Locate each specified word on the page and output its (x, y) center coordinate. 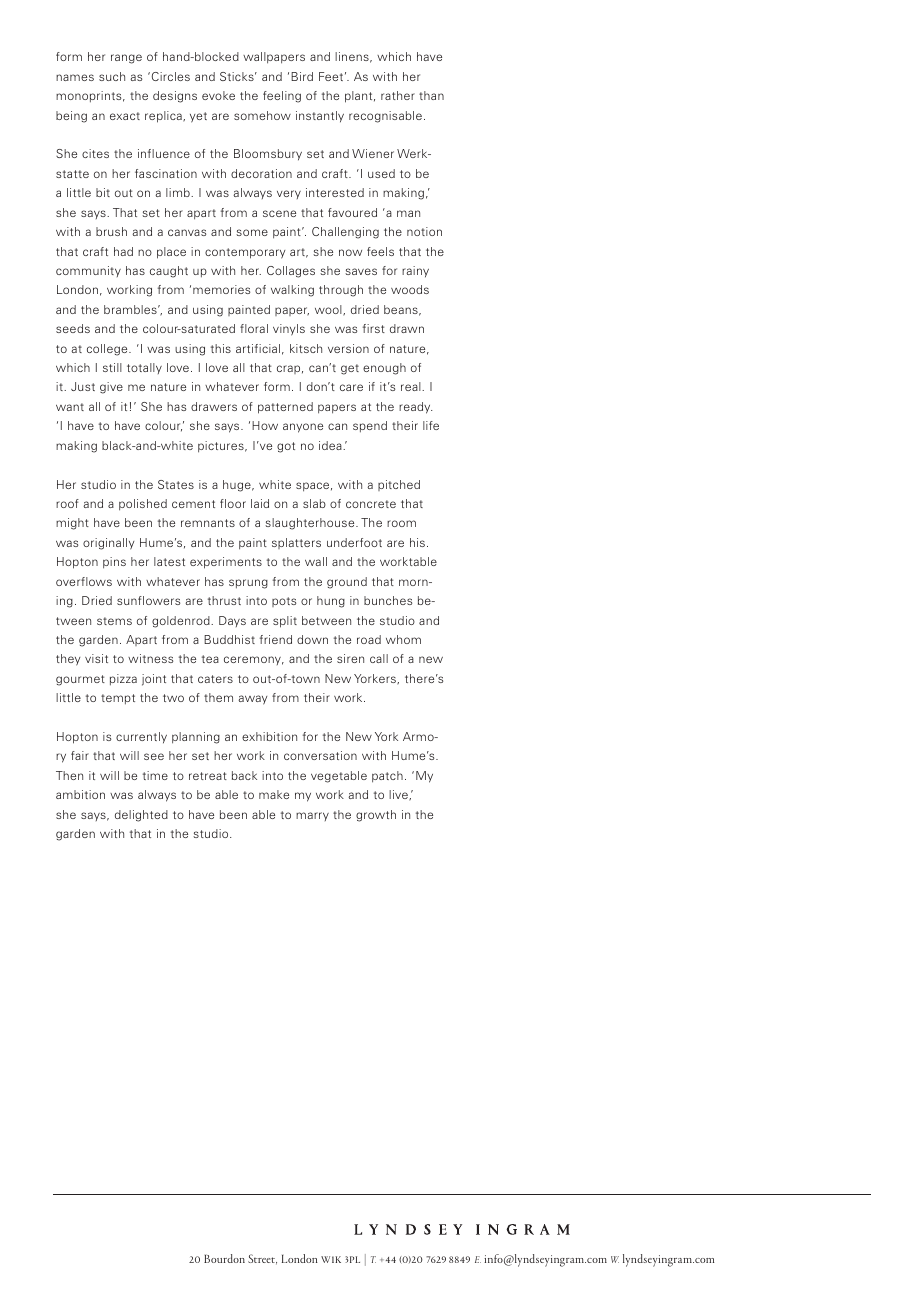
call (379, 658)
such (112, 76)
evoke (218, 95)
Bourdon (224, 1258)
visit (96, 658)
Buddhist (229, 639)
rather (398, 95)
